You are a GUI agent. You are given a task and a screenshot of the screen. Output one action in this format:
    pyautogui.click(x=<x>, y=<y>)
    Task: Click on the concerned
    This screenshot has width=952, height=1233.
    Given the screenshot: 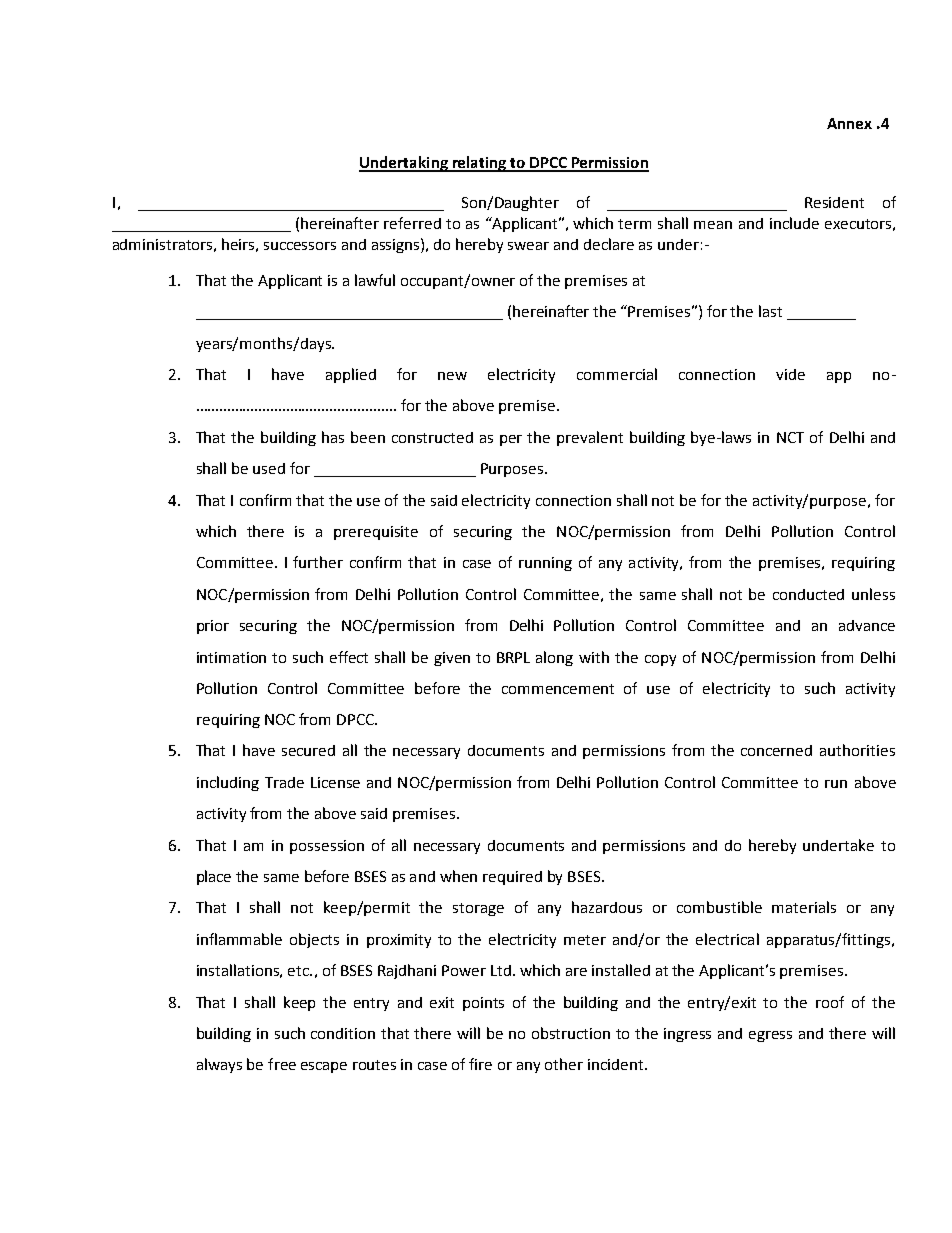 What is the action you would take?
    pyautogui.click(x=776, y=750)
